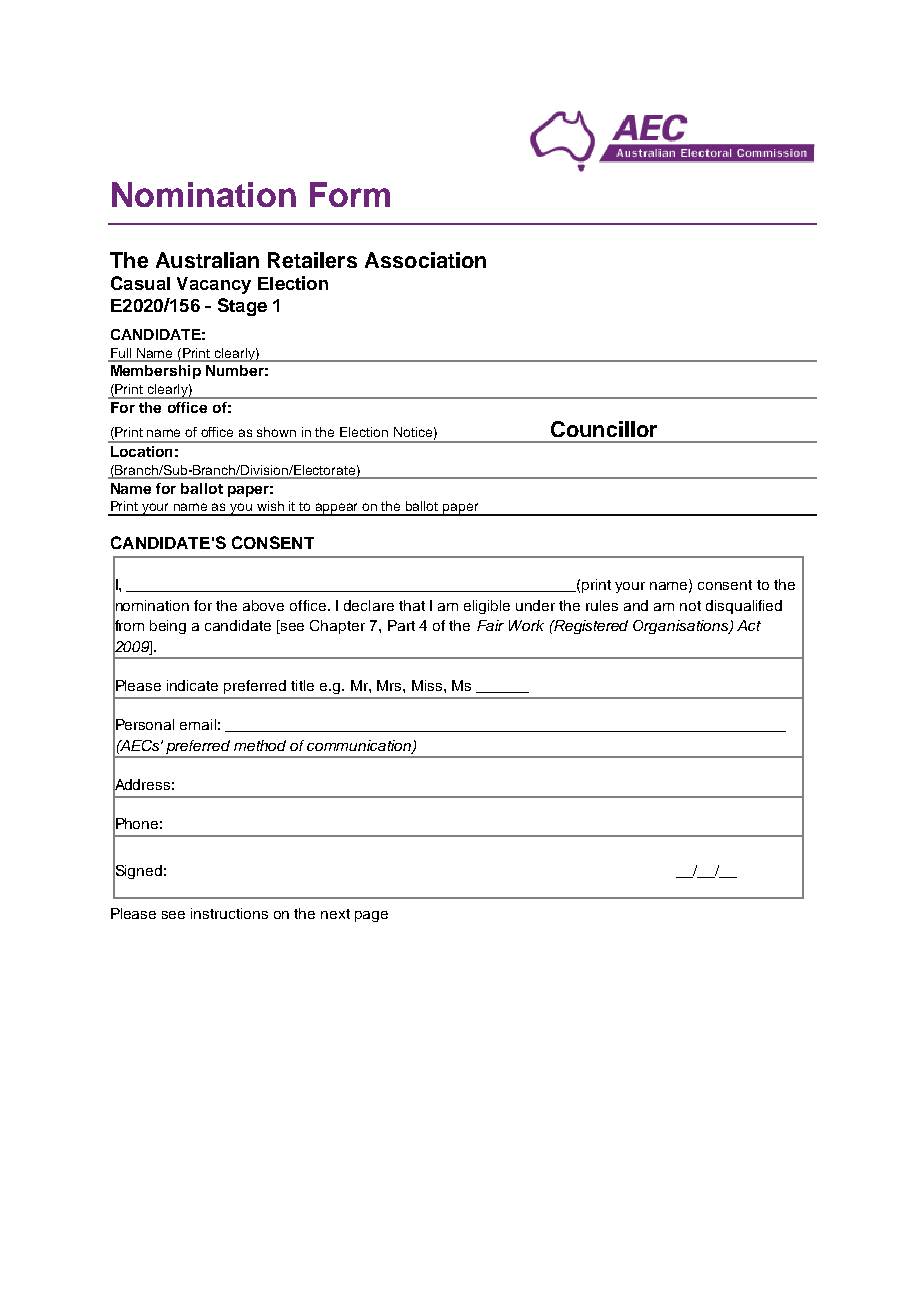 This screenshot has height=1308, width=924. I want to click on Organisations, so click(682, 627).
